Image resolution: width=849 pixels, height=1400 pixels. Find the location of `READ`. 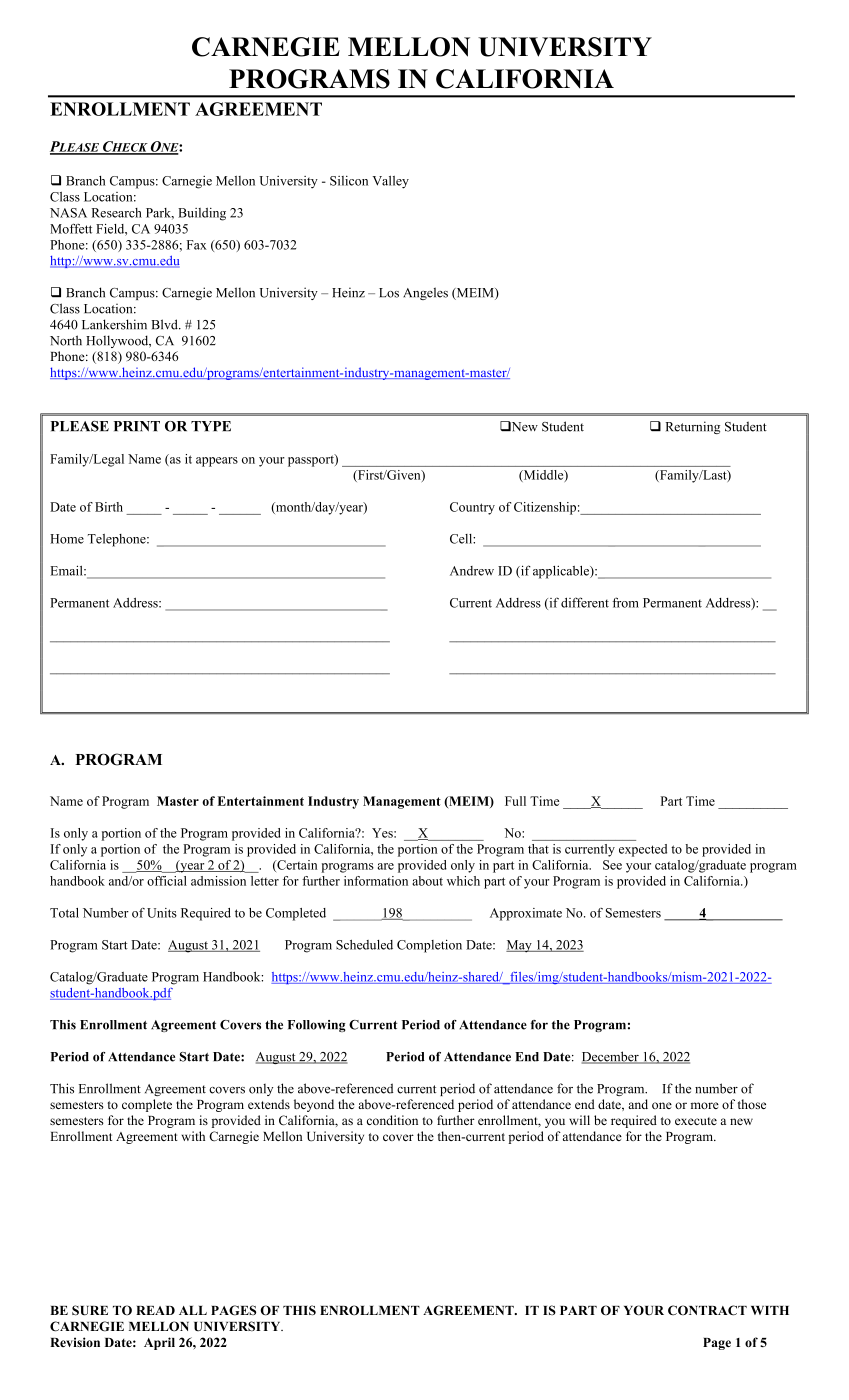

READ is located at coordinates (155, 1310).
